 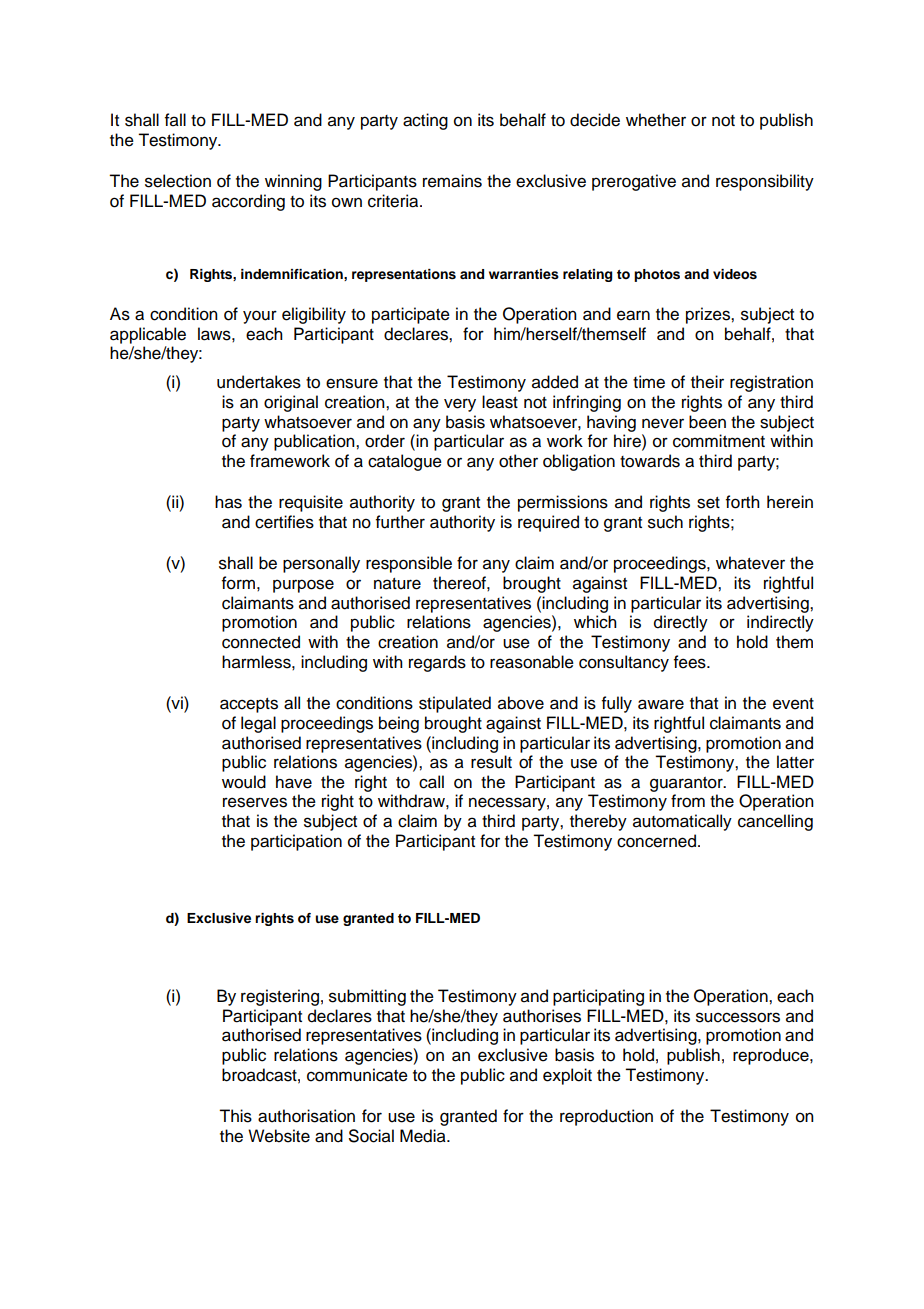 I want to click on very, so click(x=460, y=405).
